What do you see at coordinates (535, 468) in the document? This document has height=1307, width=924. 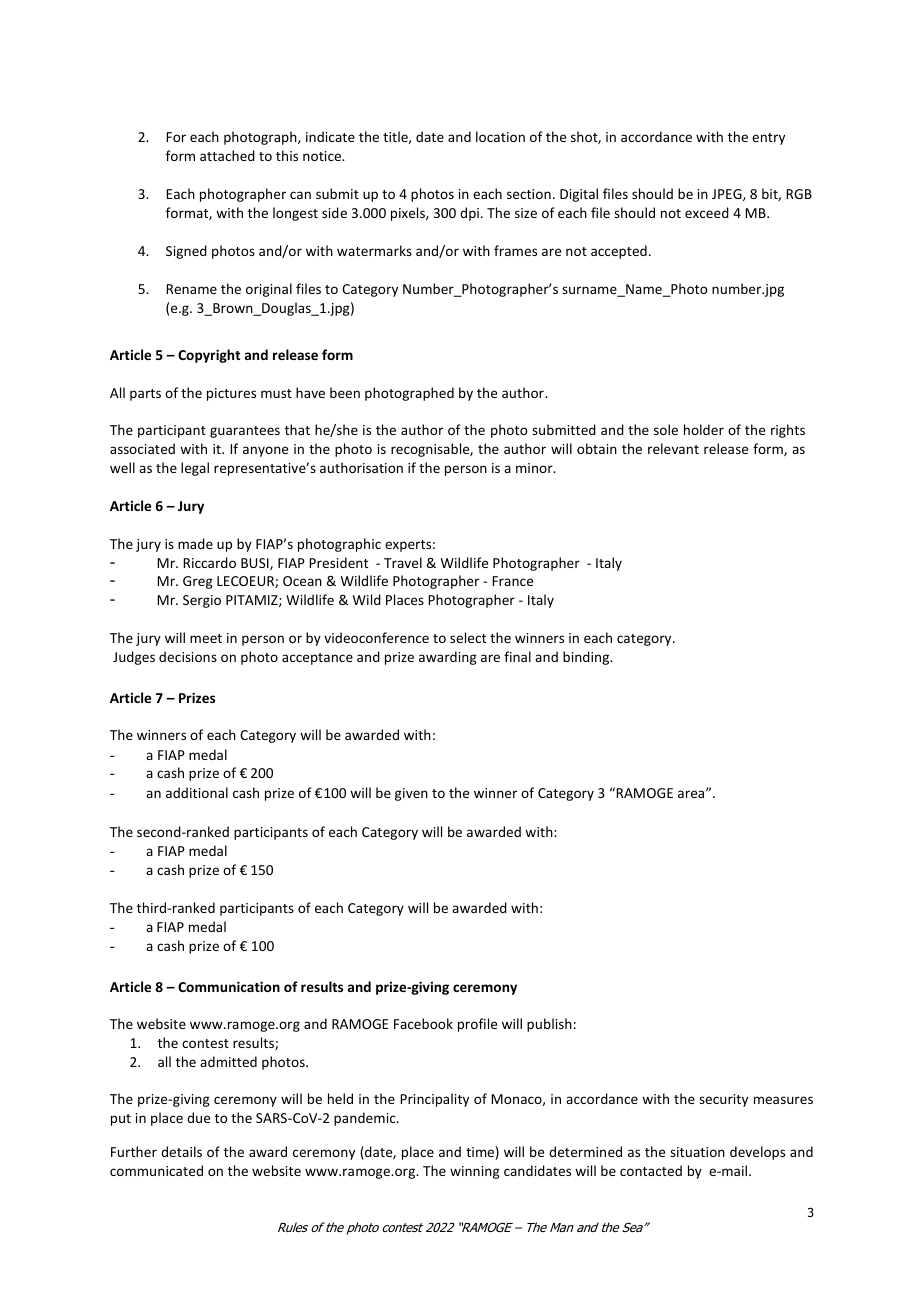 I see `minor` at bounding box center [535, 468].
